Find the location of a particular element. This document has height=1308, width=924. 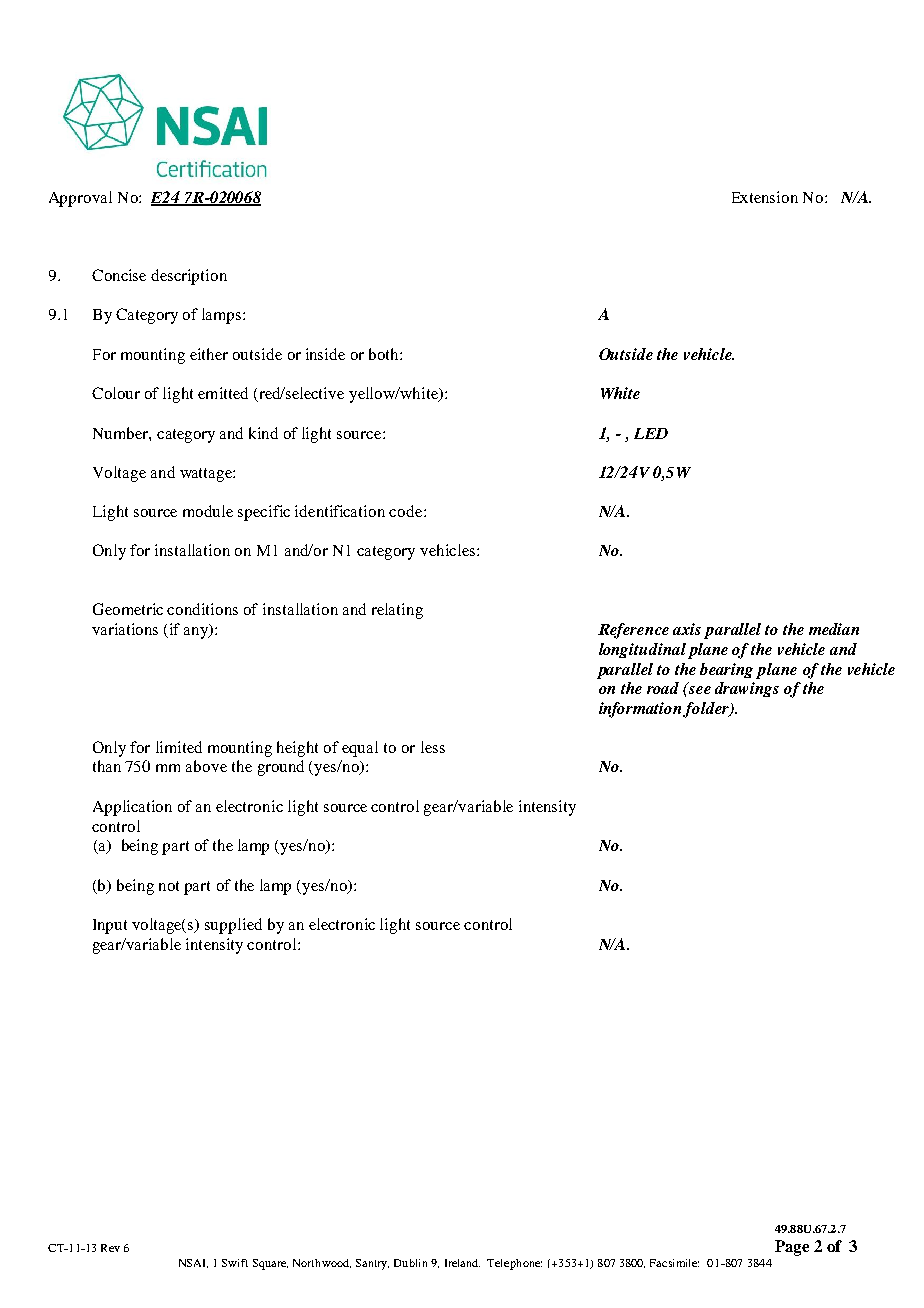

Ireland is located at coordinates (462, 1263).
